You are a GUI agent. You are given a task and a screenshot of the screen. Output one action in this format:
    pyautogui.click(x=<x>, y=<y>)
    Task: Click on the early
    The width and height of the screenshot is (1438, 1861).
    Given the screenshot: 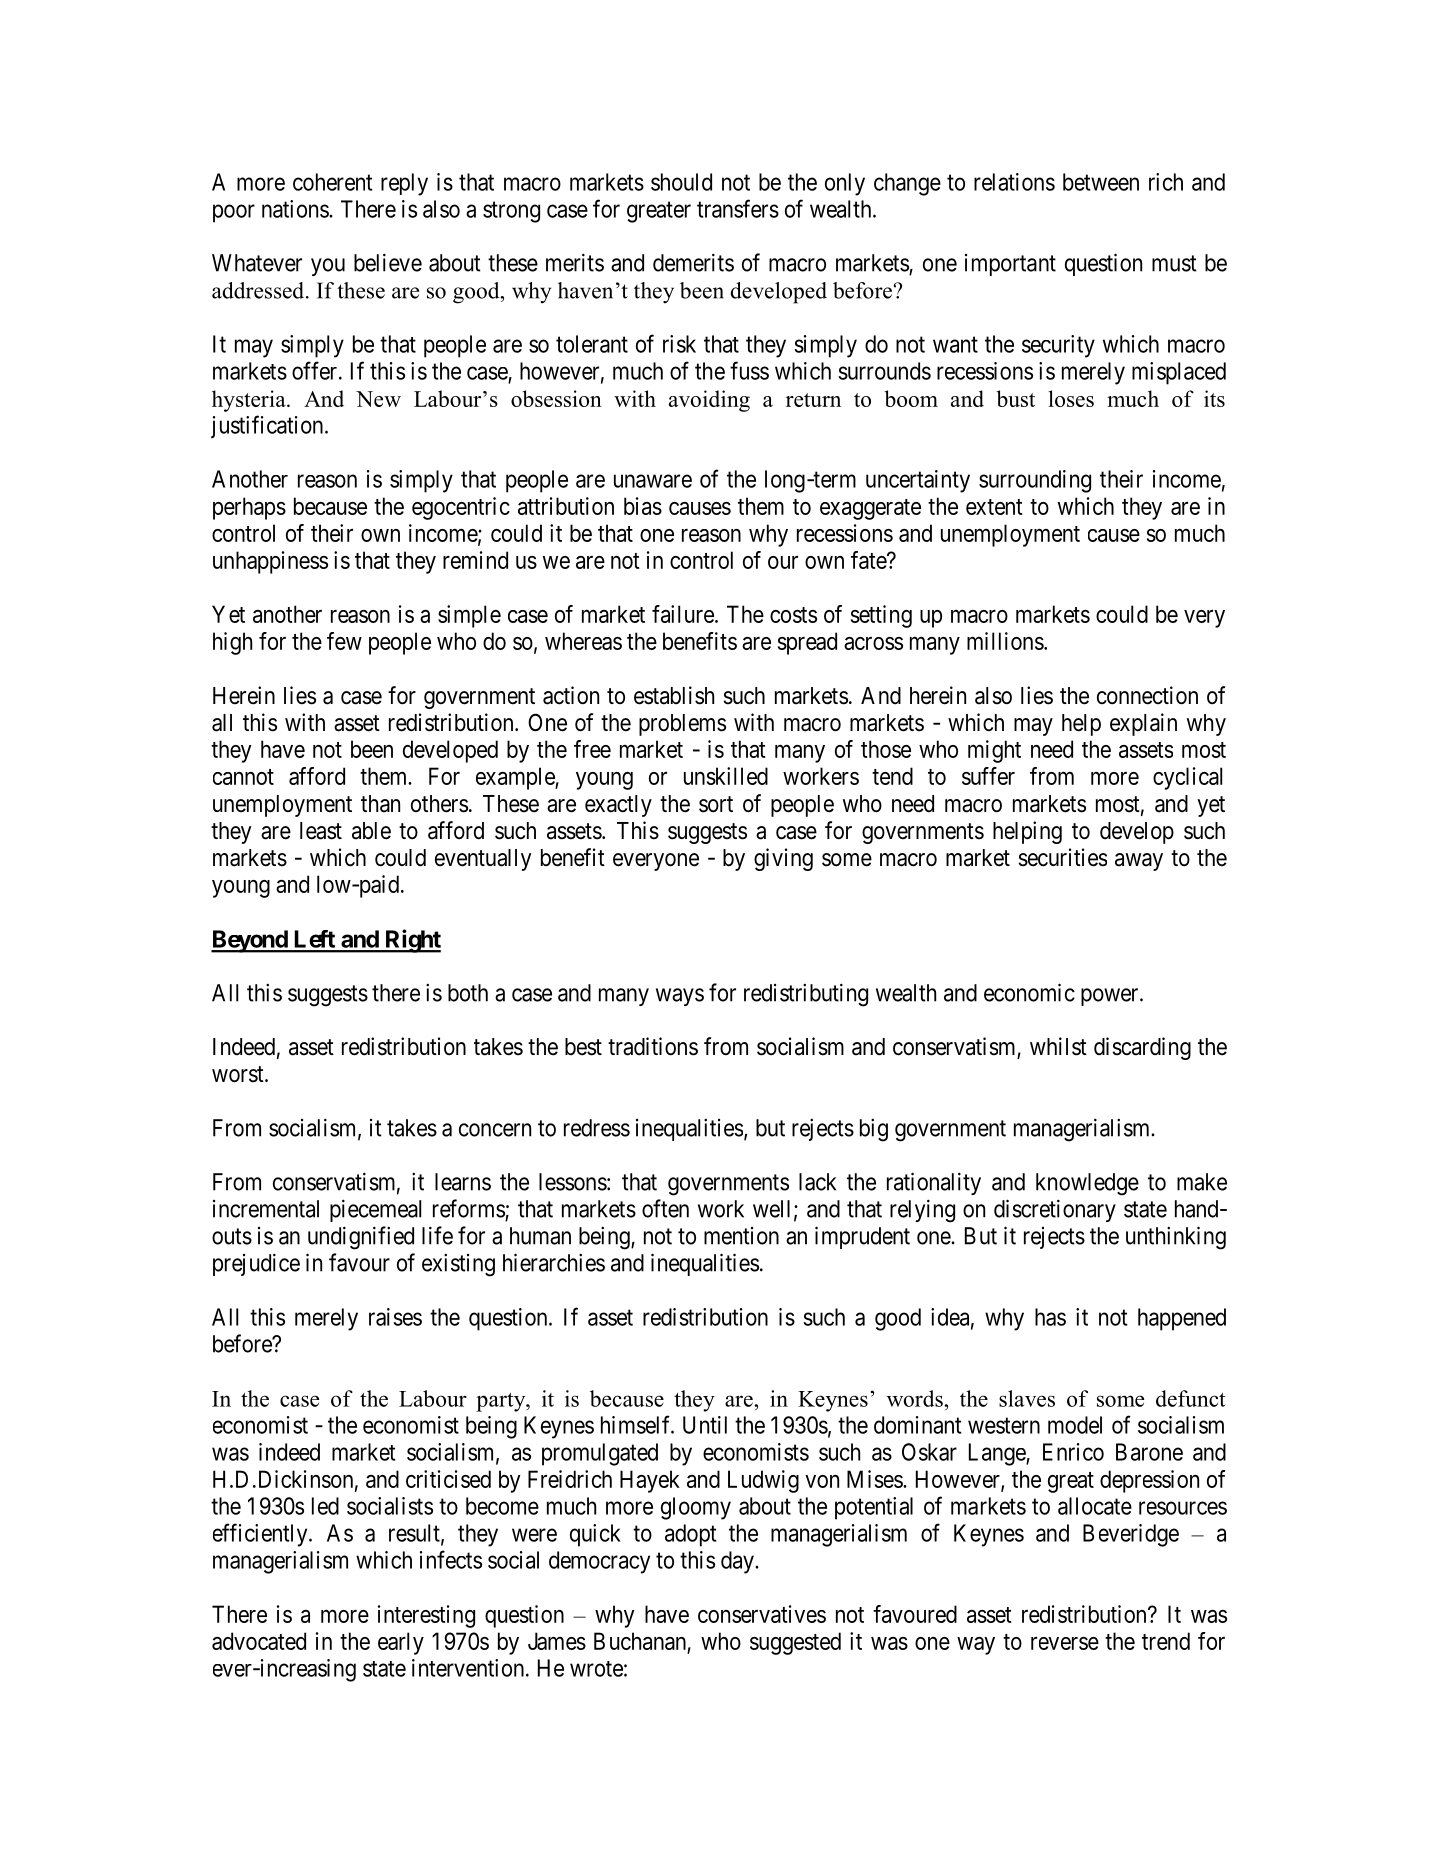 What is the action you would take?
    pyautogui.click(x=401, y=1643)
